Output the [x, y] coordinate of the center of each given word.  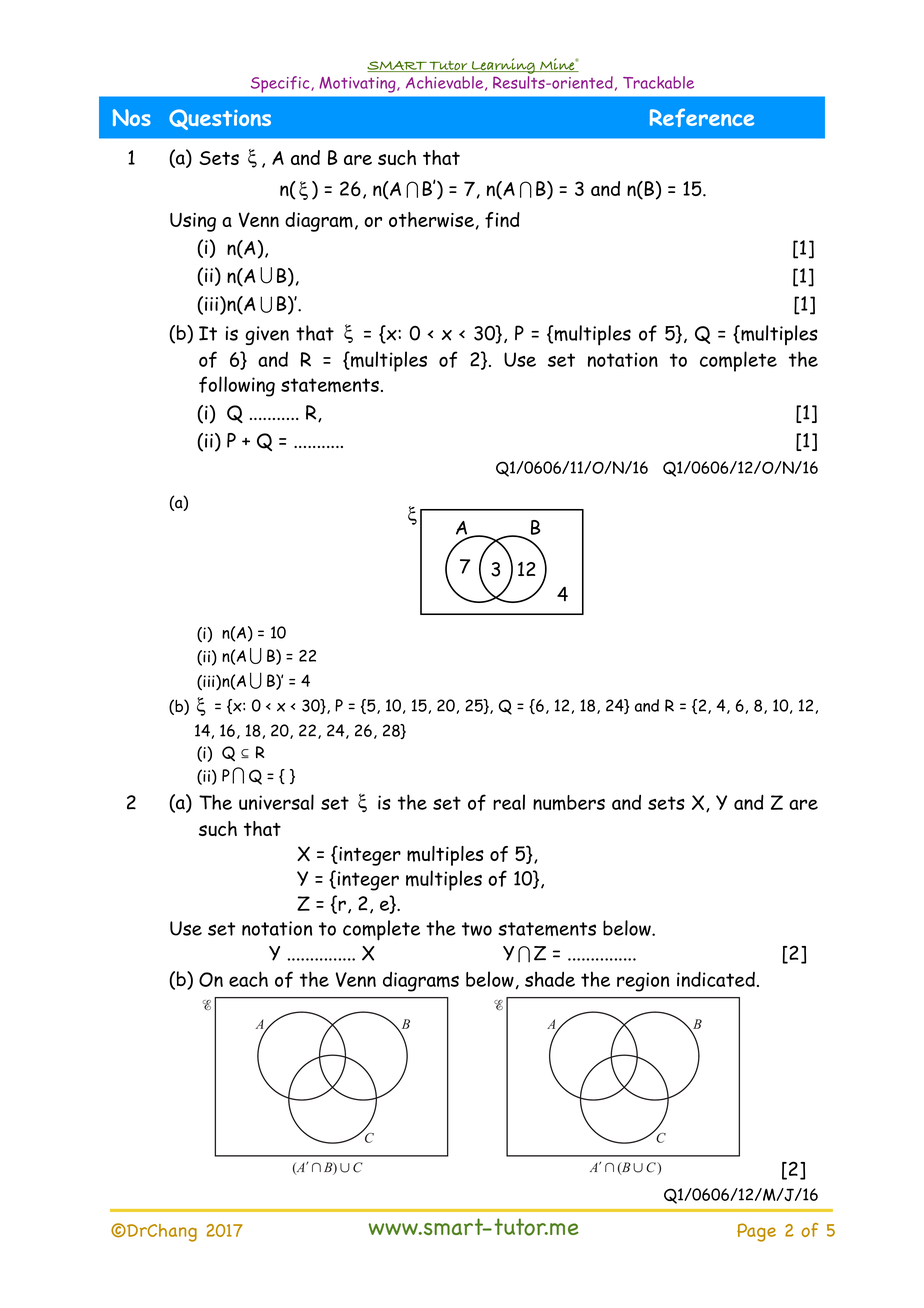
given [267, 335]
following [237, 386]
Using [193, 222]
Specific [281, 84]
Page [756, 1232]
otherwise [431, 220]
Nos [132, 117]
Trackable [658, 82]
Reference [702, 117]
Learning [503, 66]
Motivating [358, 85]
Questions [220, 119]
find [502, 220]
